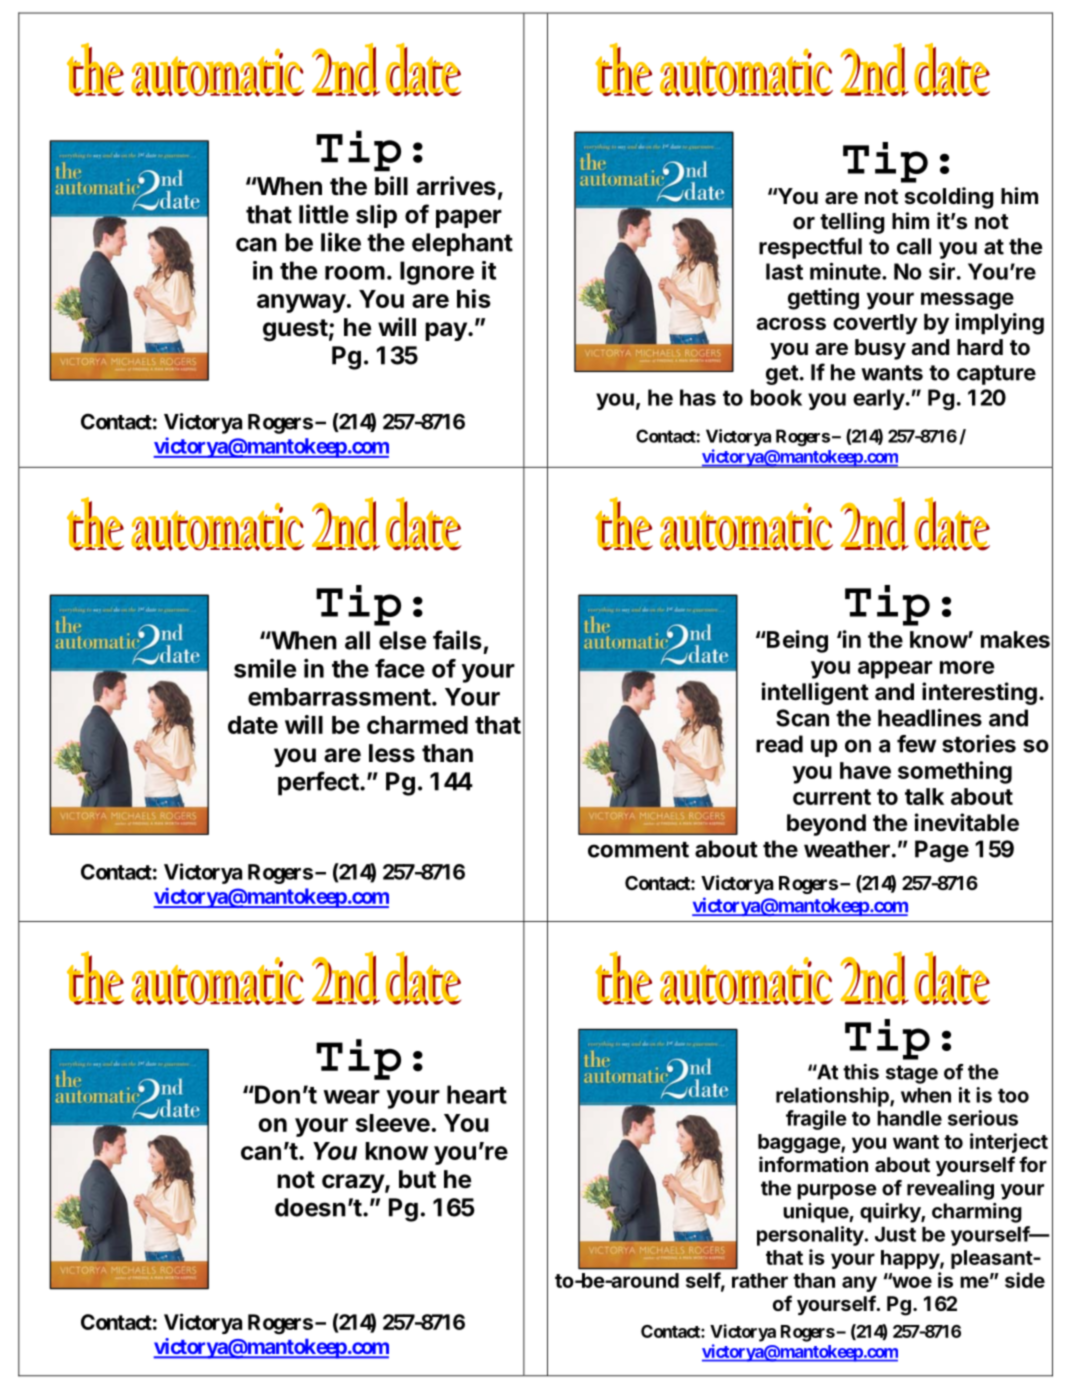 The width and height of the screenshot is (1073, 1388). Describe the element at coordinates (942, 851) in the screenshot. I see `Page` at that location.
